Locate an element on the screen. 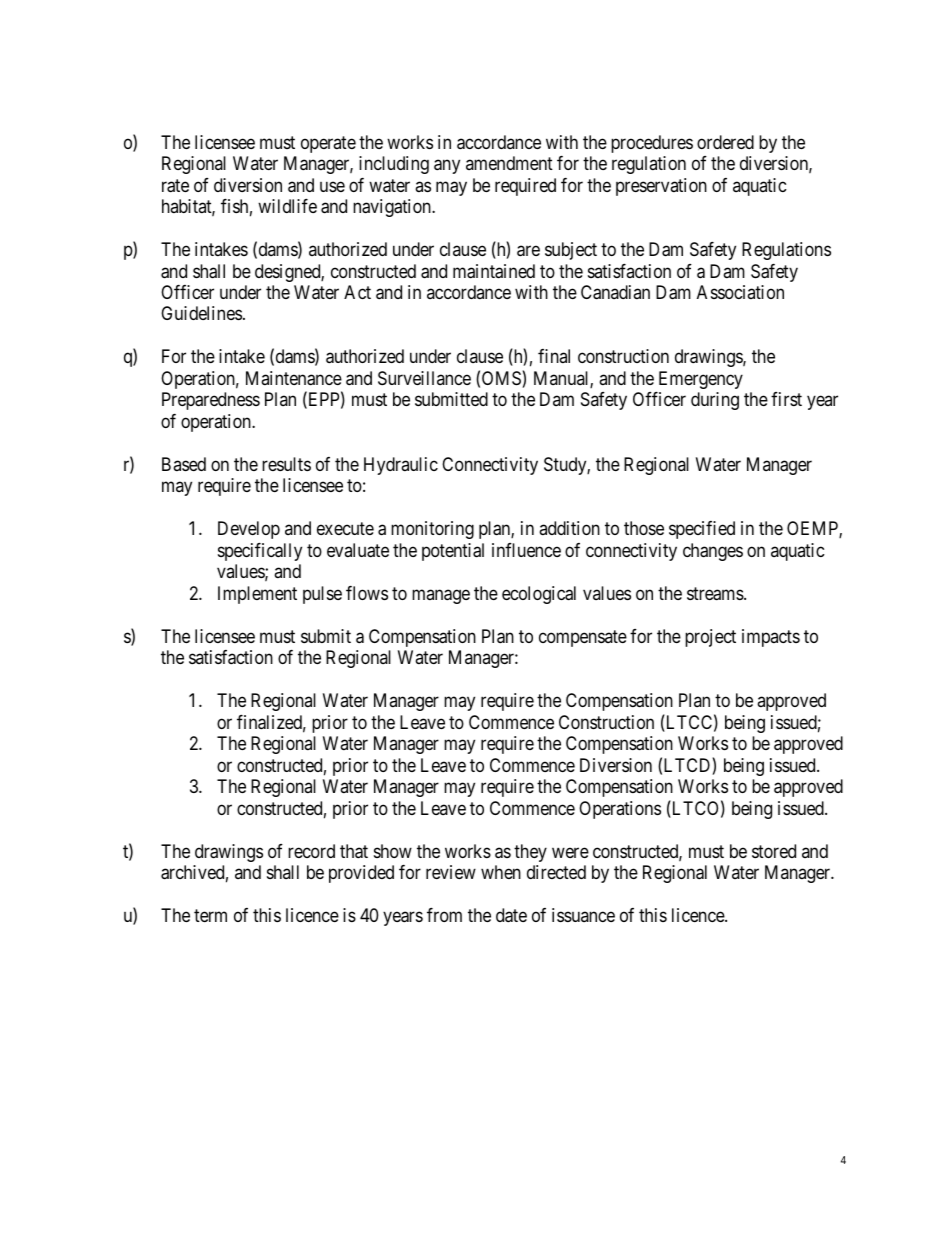 This screenshot has width=952, height=1233. Develop is located at coordinates (249, 530).
